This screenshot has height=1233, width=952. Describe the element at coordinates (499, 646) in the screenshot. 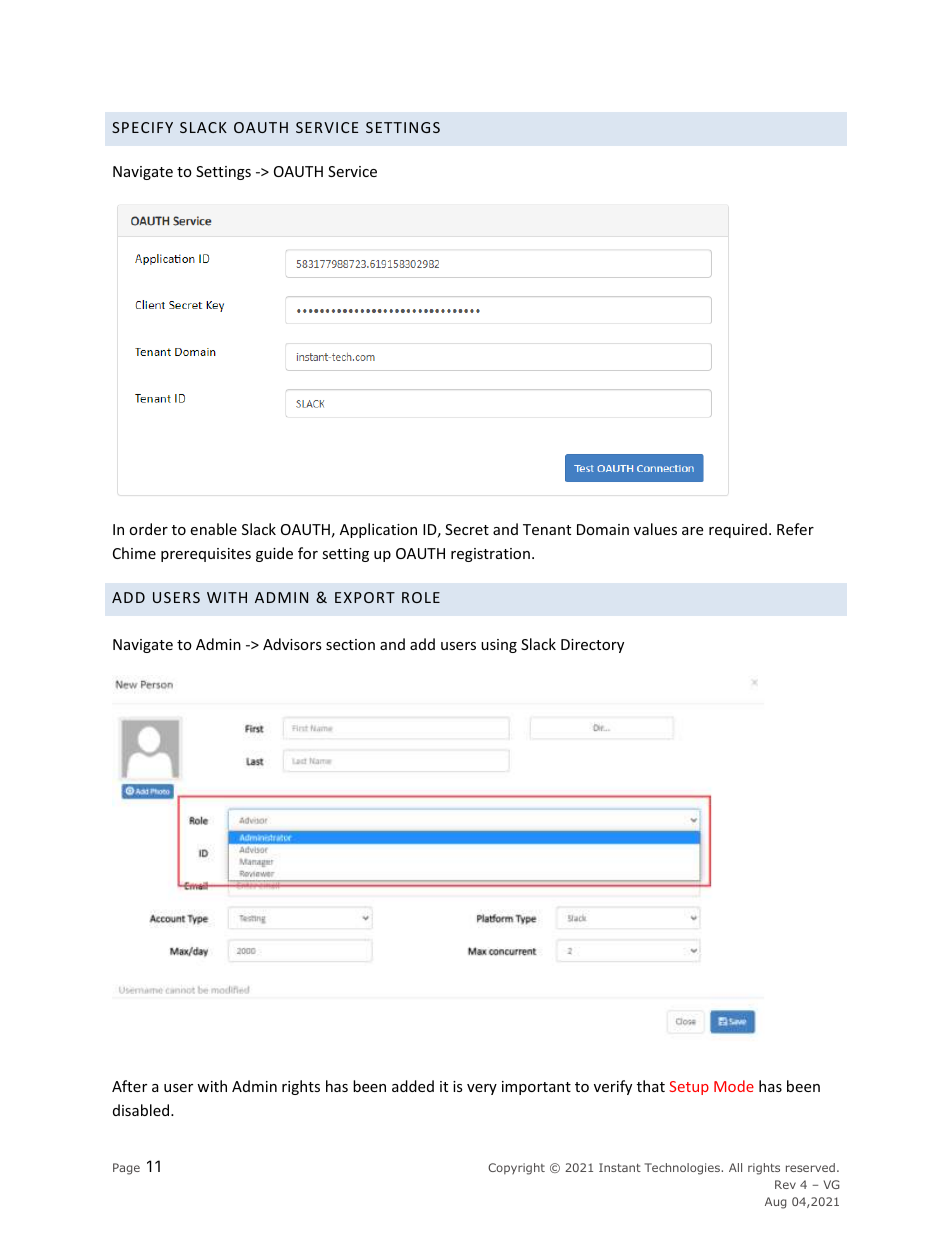

I see `using` at that location.
